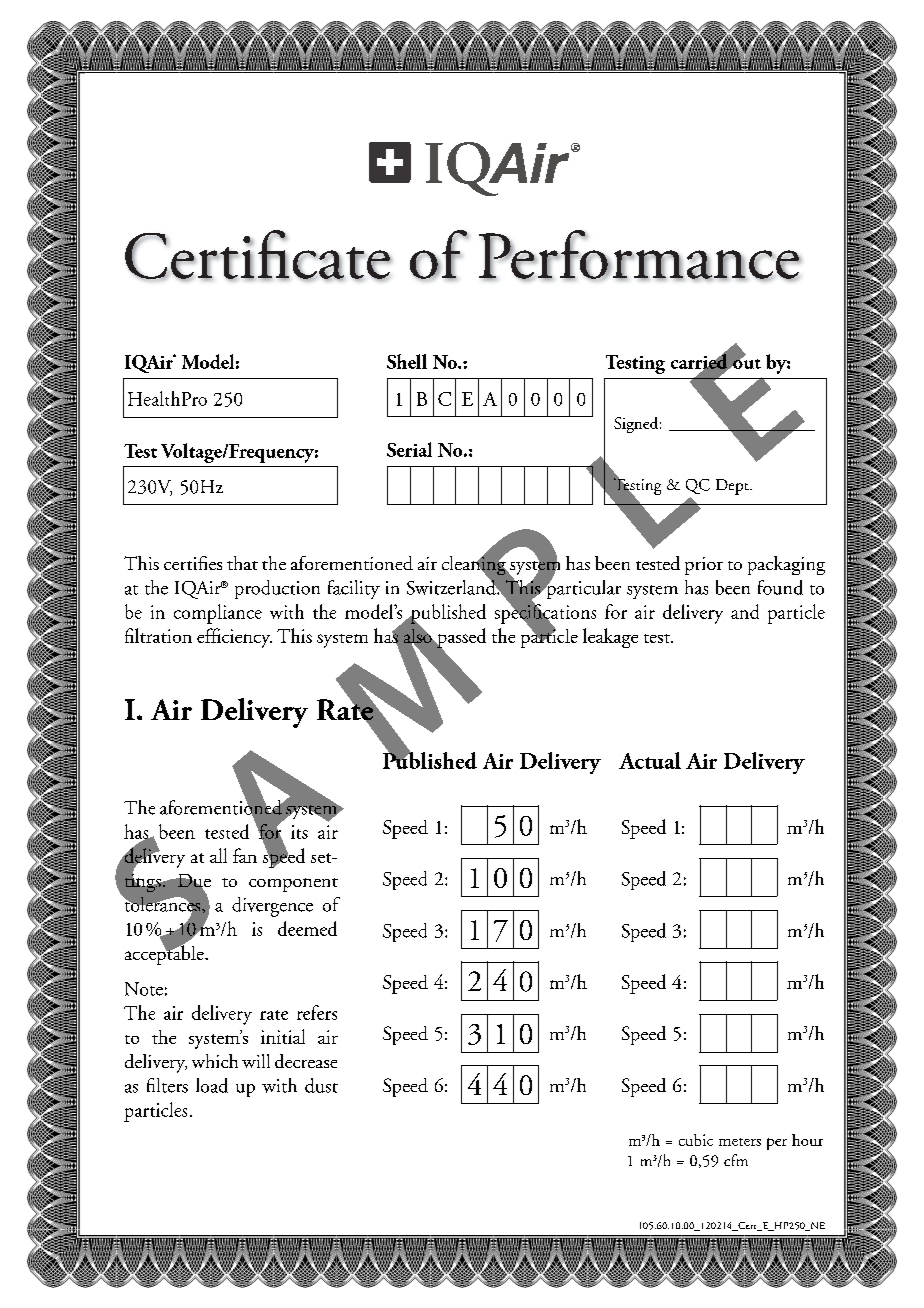 The height and width of the document is (1308, 924). Describe the element at coordinates (212, 1085) in the document. I see `load` at that location.
